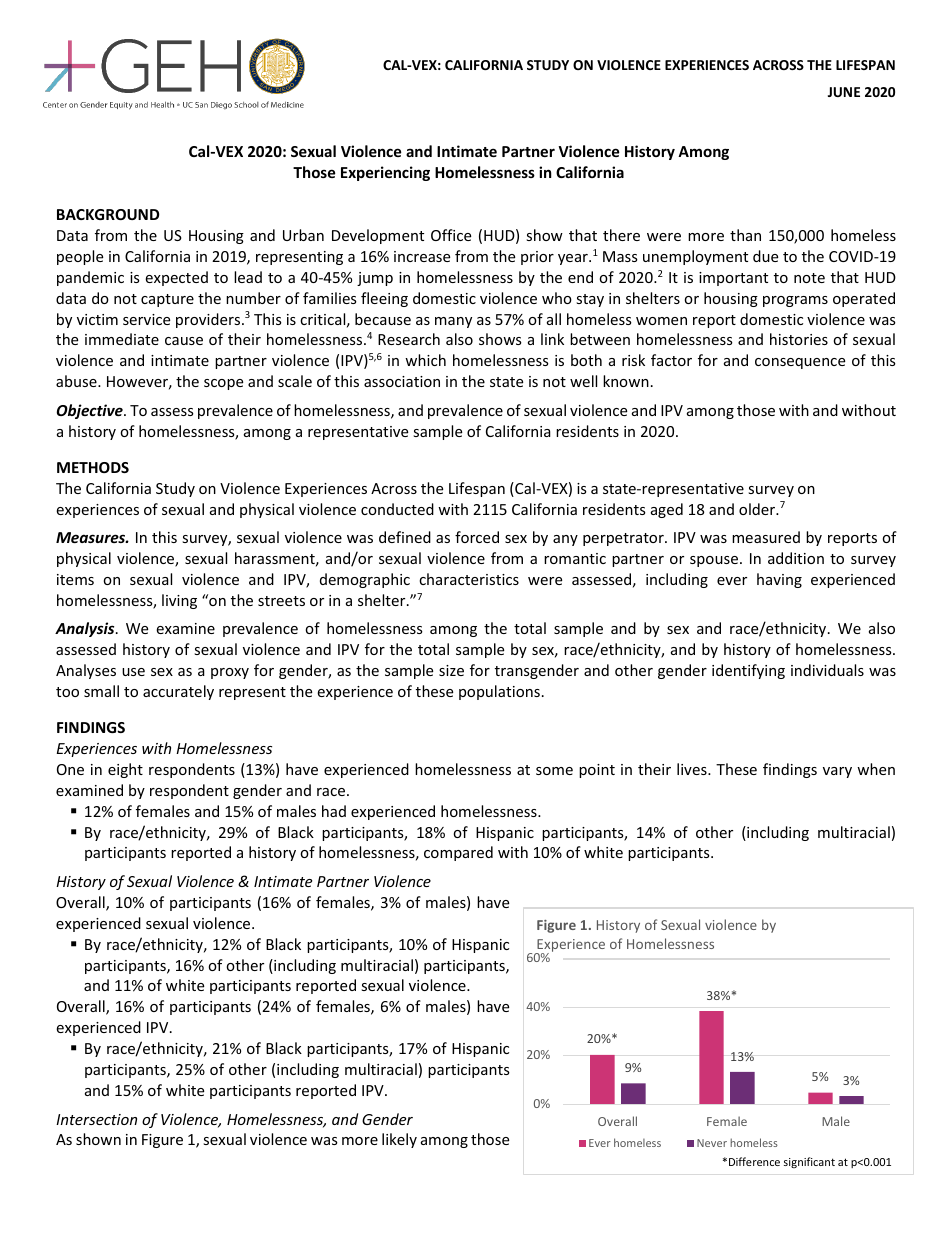  What do you see at coordinates (754, 1161) in the screenshot?
I see `Difference` at bounding box center [754, 1161].
